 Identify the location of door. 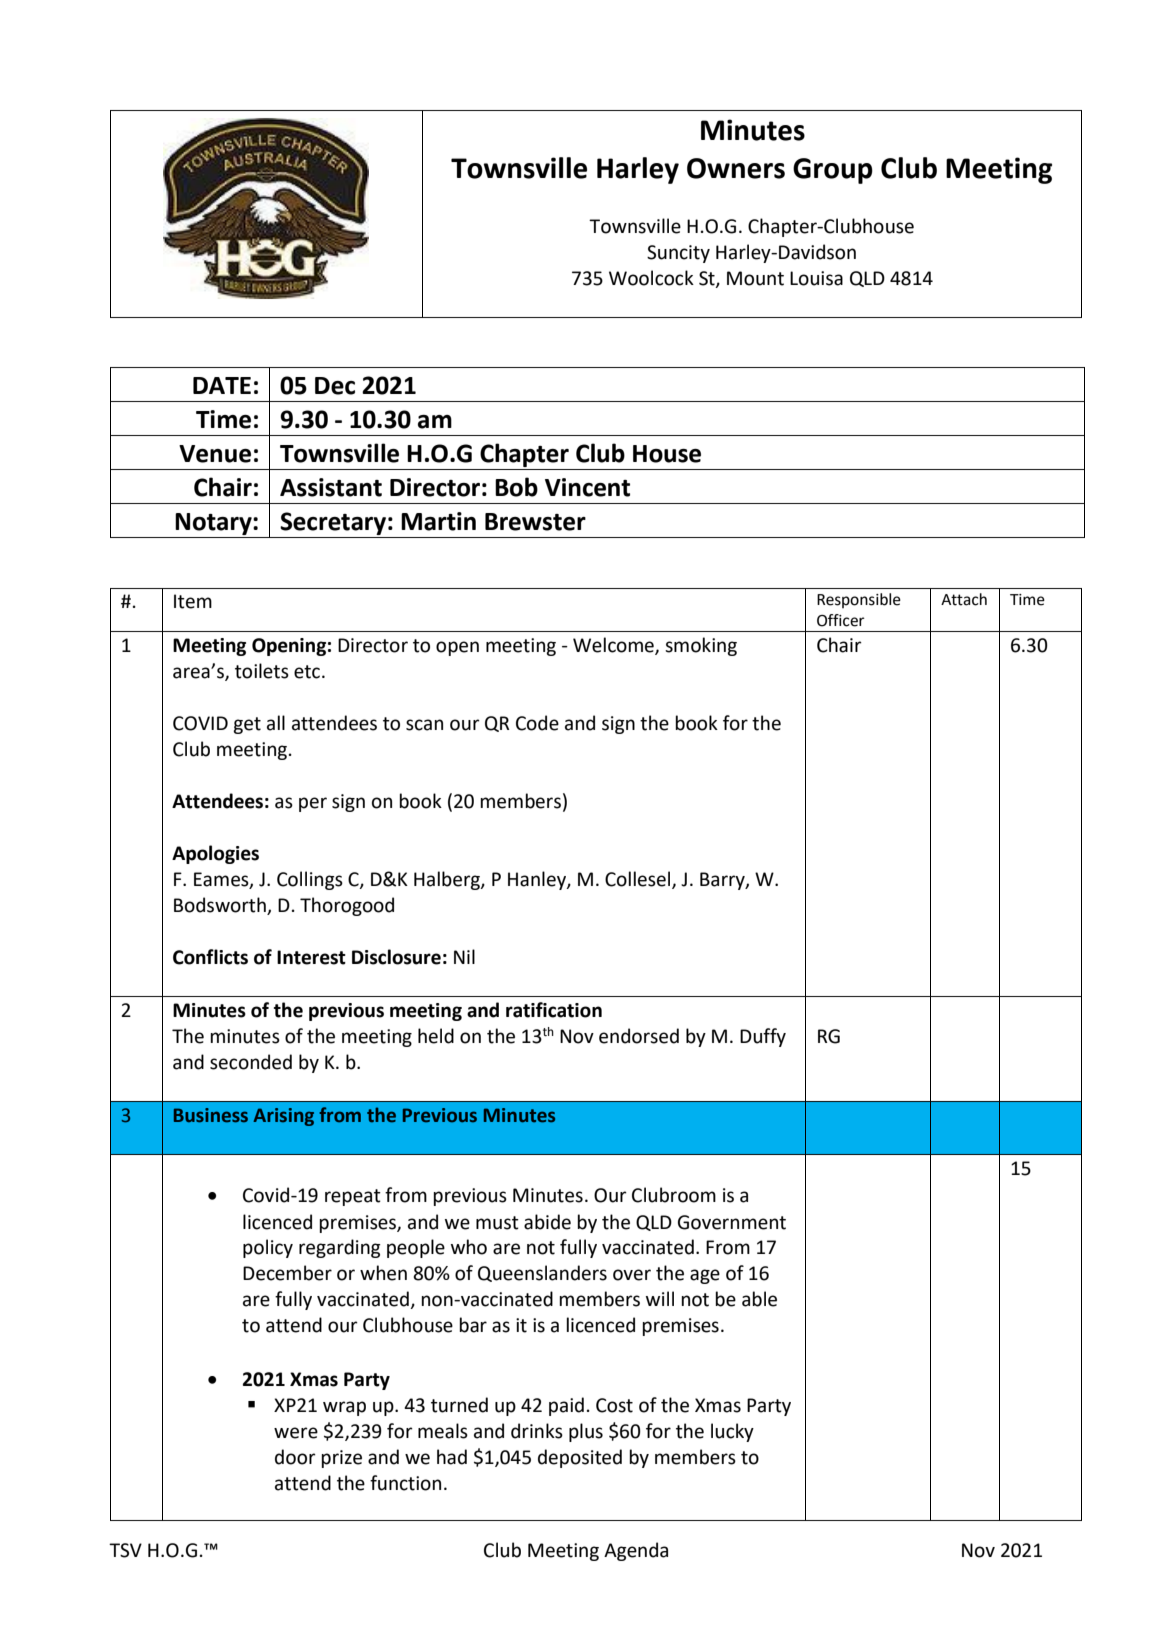
(295, 1457).
